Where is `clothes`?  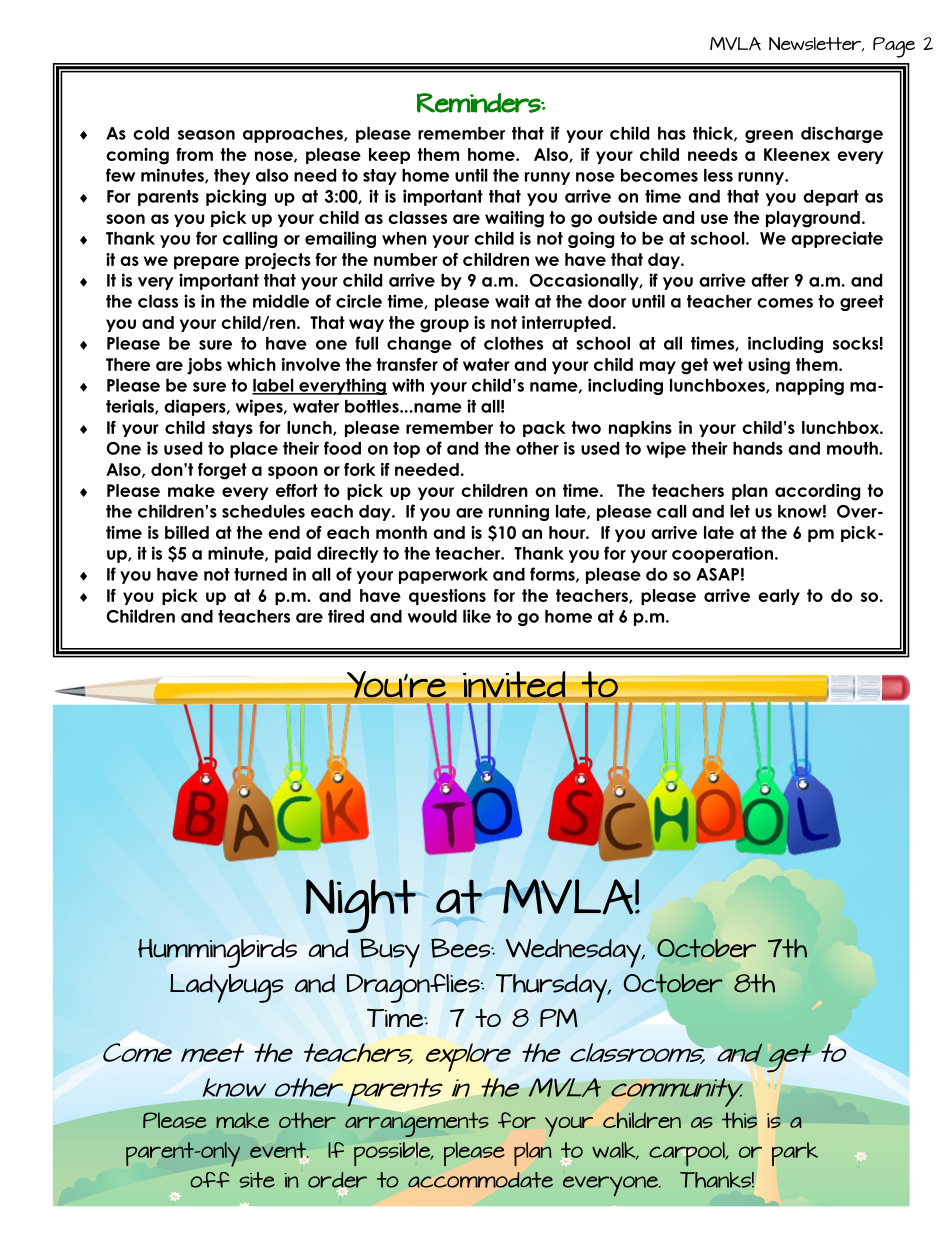 clothes is located at coordinates (513, 343).
